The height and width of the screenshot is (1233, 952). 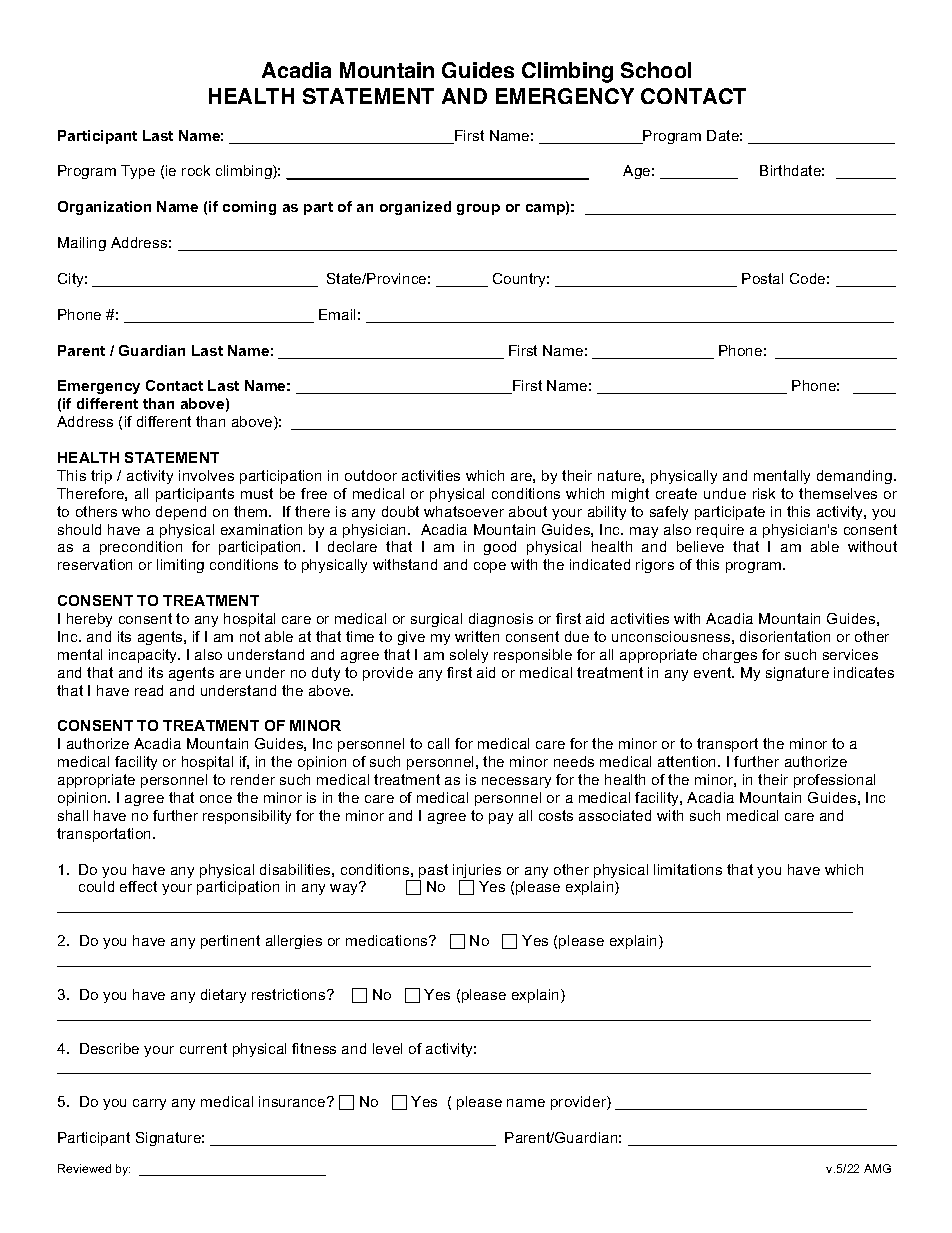 What do you see at coordinates (764, 493) in the screenshot?
I see `risk` at bounding box center [764, 493].
